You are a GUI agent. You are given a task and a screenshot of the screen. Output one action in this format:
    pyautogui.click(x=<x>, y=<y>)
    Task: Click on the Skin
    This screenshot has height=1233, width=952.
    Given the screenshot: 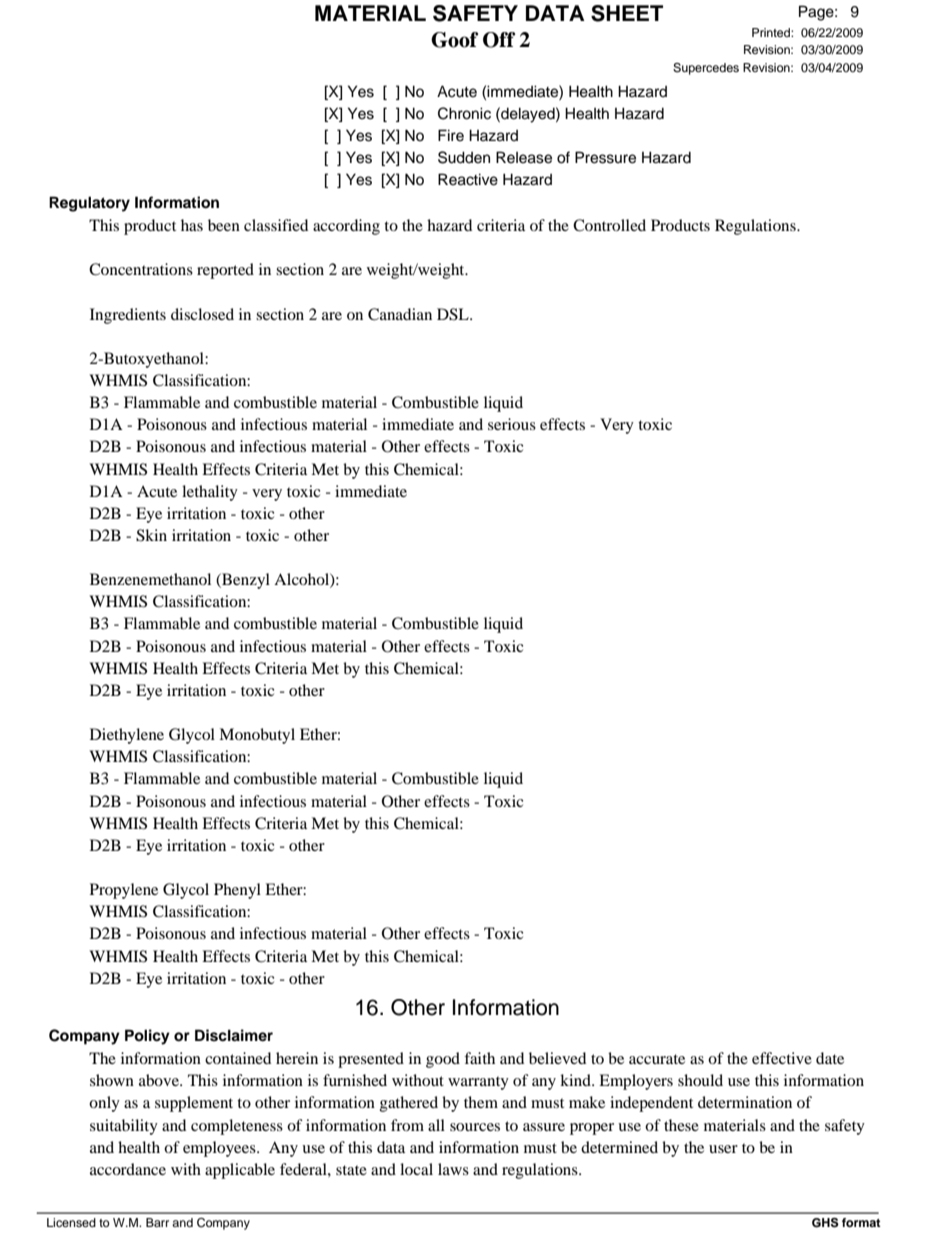 What is the action you would take?
    pyautogui.click(x=151, y=535)
